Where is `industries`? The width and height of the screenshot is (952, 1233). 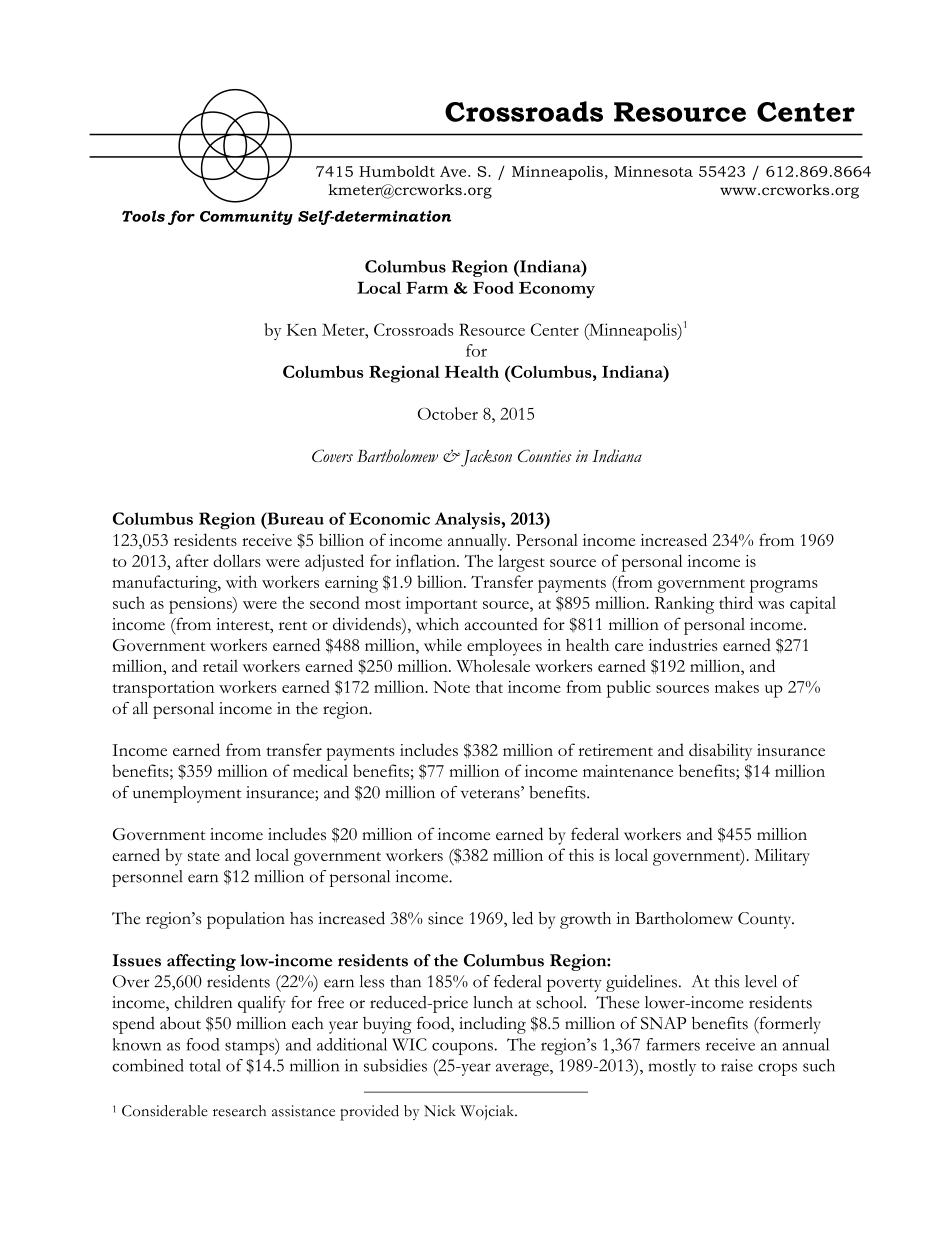
industries is located at coordinates (682, 644).
